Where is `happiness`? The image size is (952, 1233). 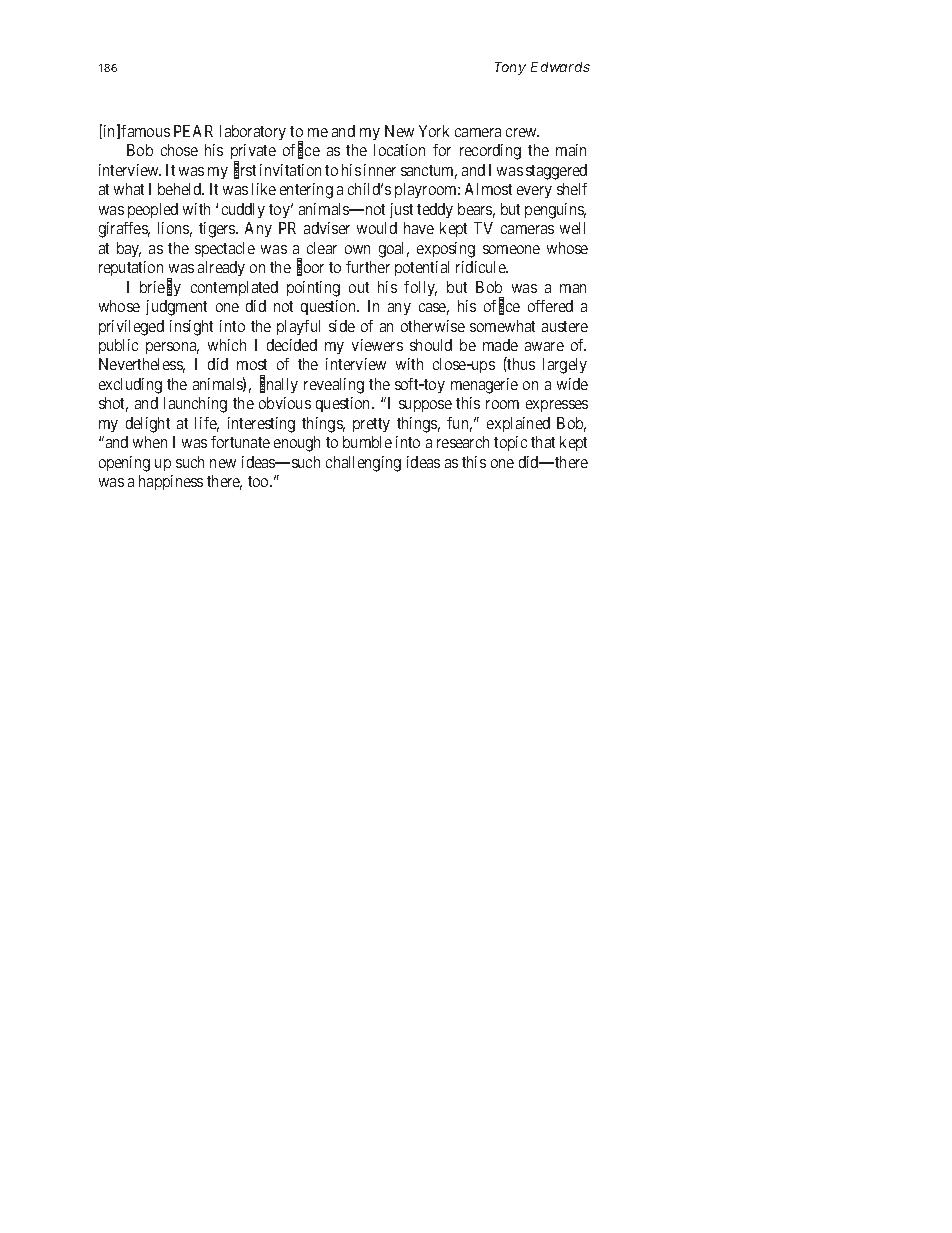
happiness is located at coordinates (171, 482).
